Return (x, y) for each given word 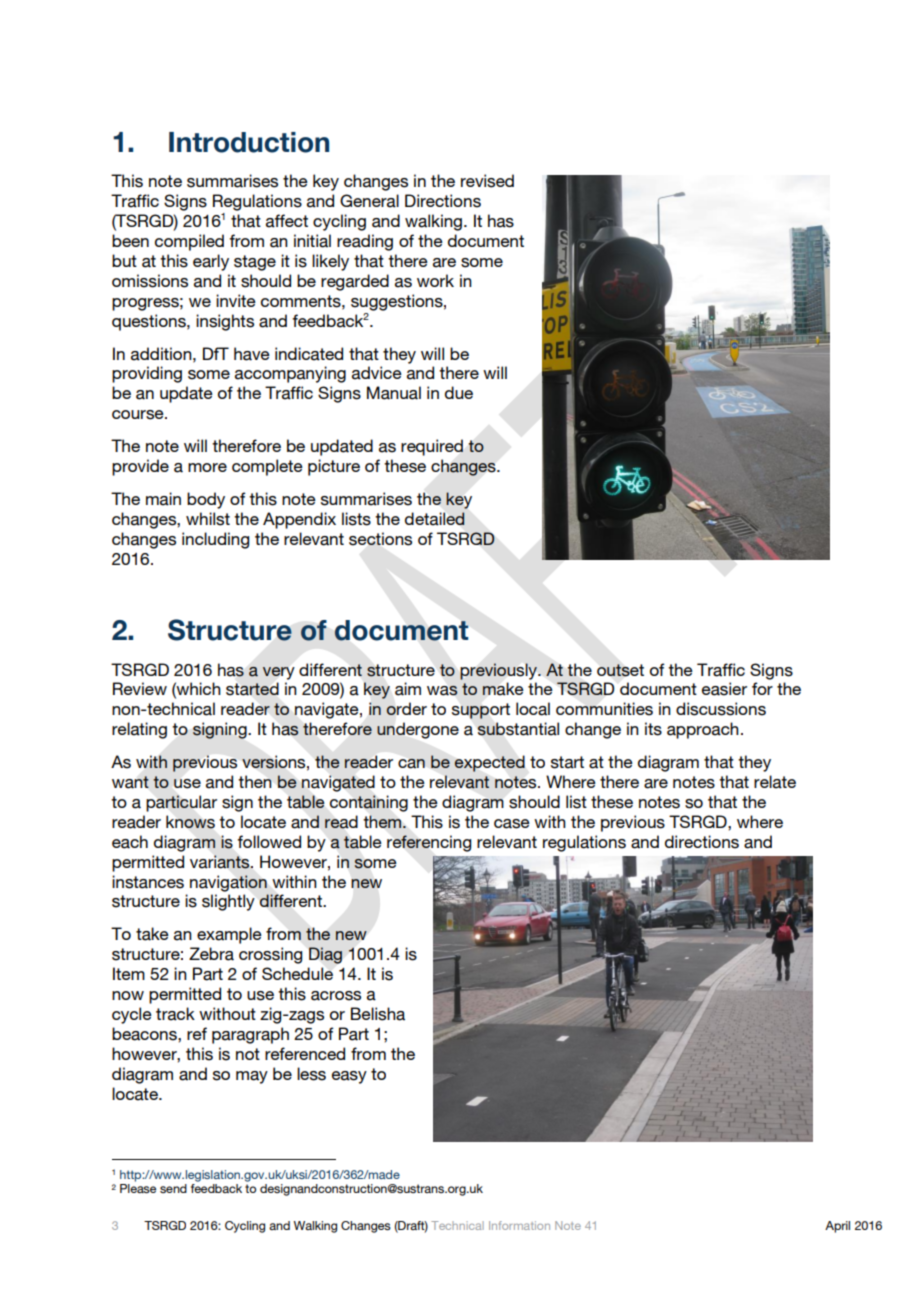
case (512, 824)
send (173, 1188)
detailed (435, 519)
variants (221, 862)
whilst (208, 519)
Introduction (249, 142)
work (435, 280)
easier (724, 689)
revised (487, 181)
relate (775, 782)
